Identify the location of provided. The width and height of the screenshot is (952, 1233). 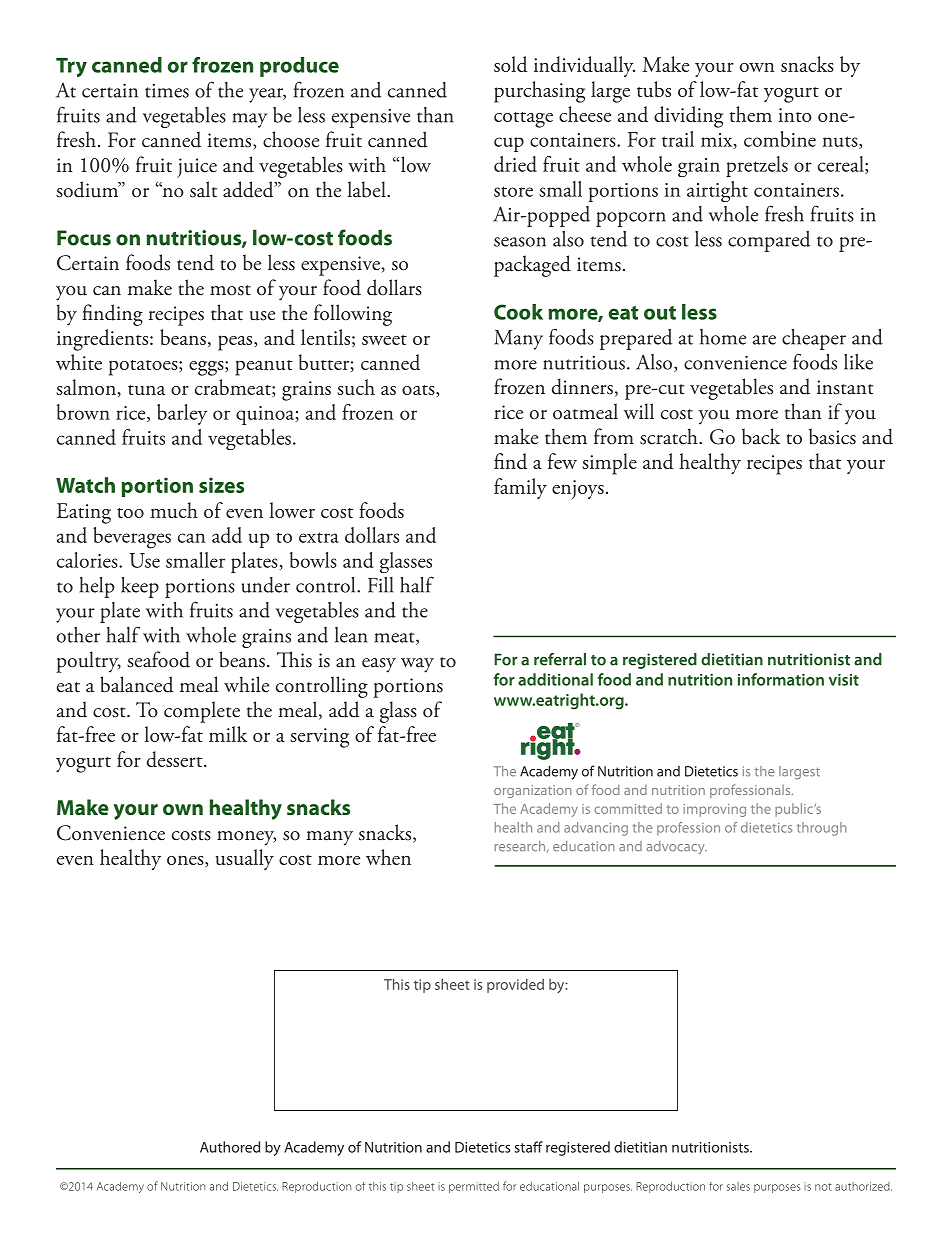
(515, 985).
